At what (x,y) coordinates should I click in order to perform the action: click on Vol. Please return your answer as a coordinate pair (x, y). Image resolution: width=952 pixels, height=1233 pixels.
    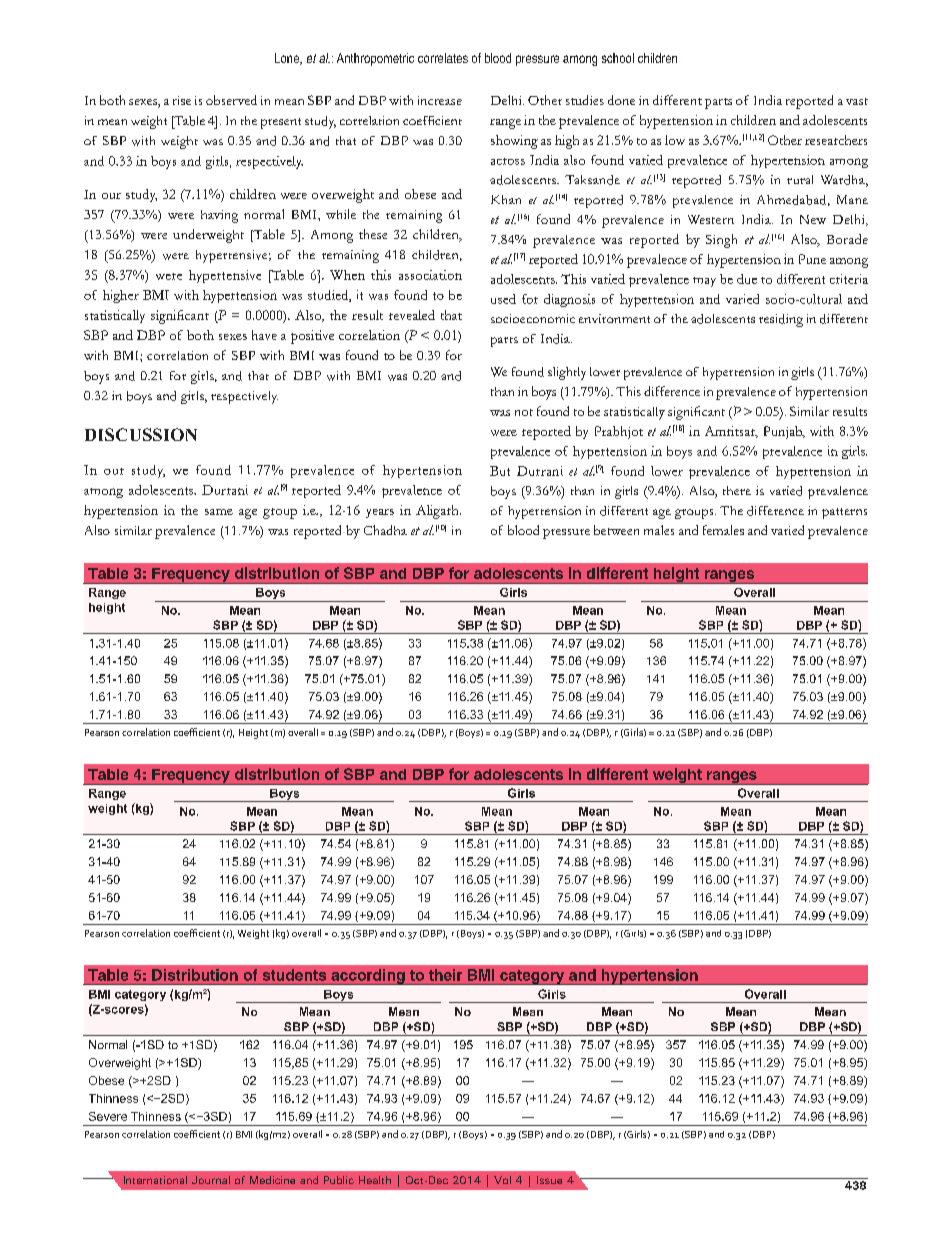
    Looking at the image, I should click on (502, 1180).
